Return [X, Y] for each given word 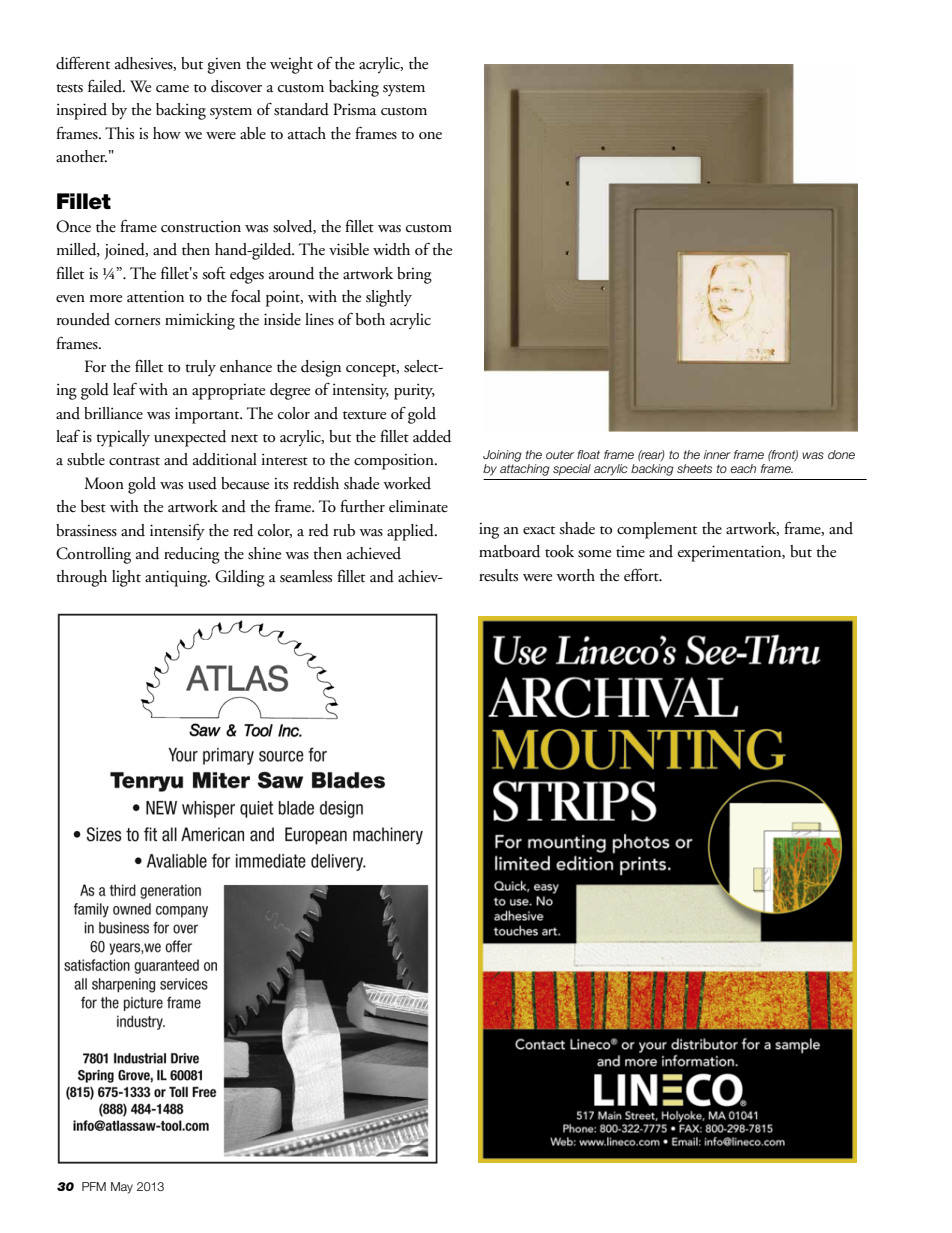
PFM [94, 1186]
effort [642, 575]
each [743, 468]
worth [575, 575]
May [122, 1188]
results [498, 575]
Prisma [354, 109]
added [432, 436]
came [172, 89]
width [391, 249]
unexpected [190, 438]
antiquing [177, 578]
